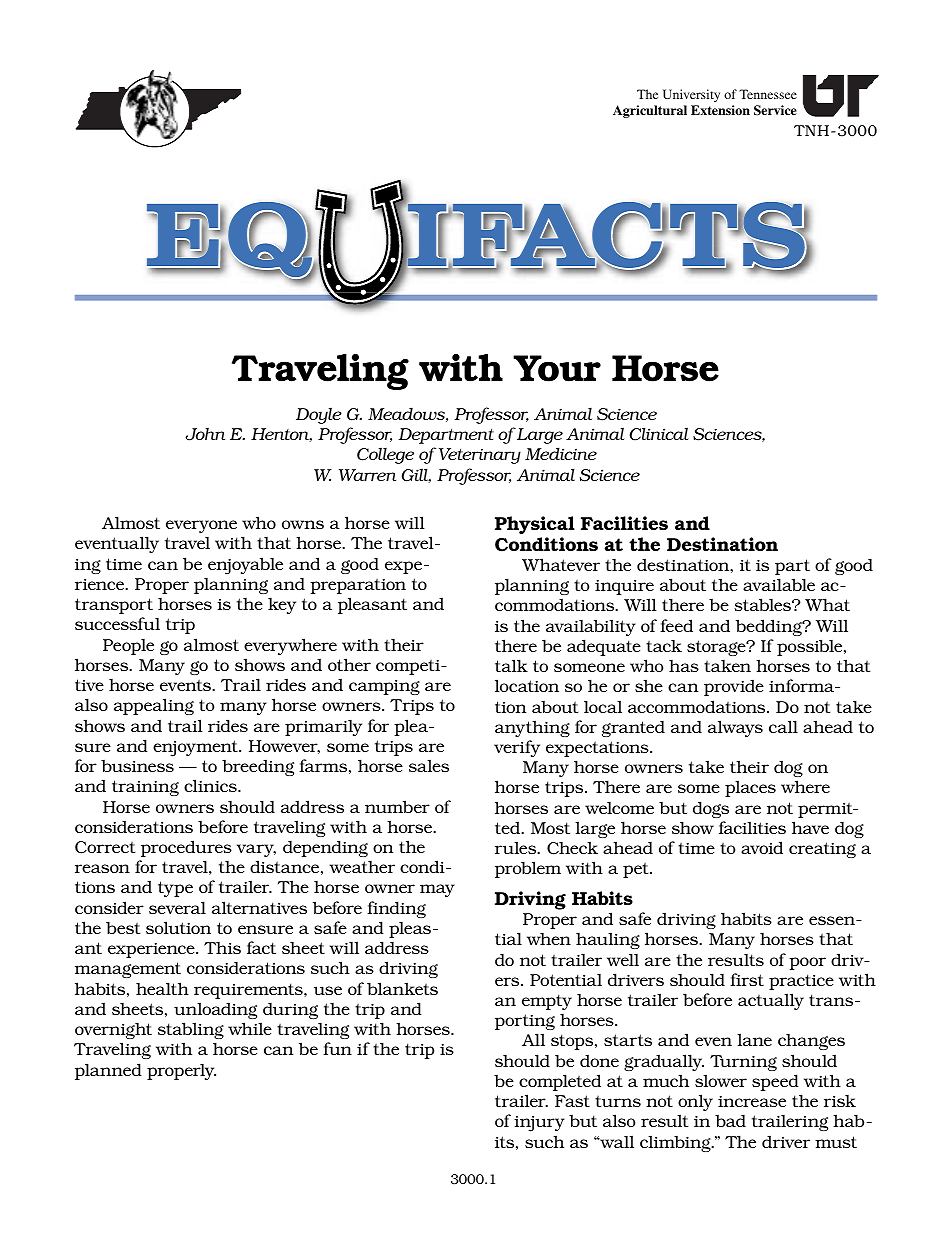 The image size is (952, 1233). I want to click on may, so click(437, 890).
